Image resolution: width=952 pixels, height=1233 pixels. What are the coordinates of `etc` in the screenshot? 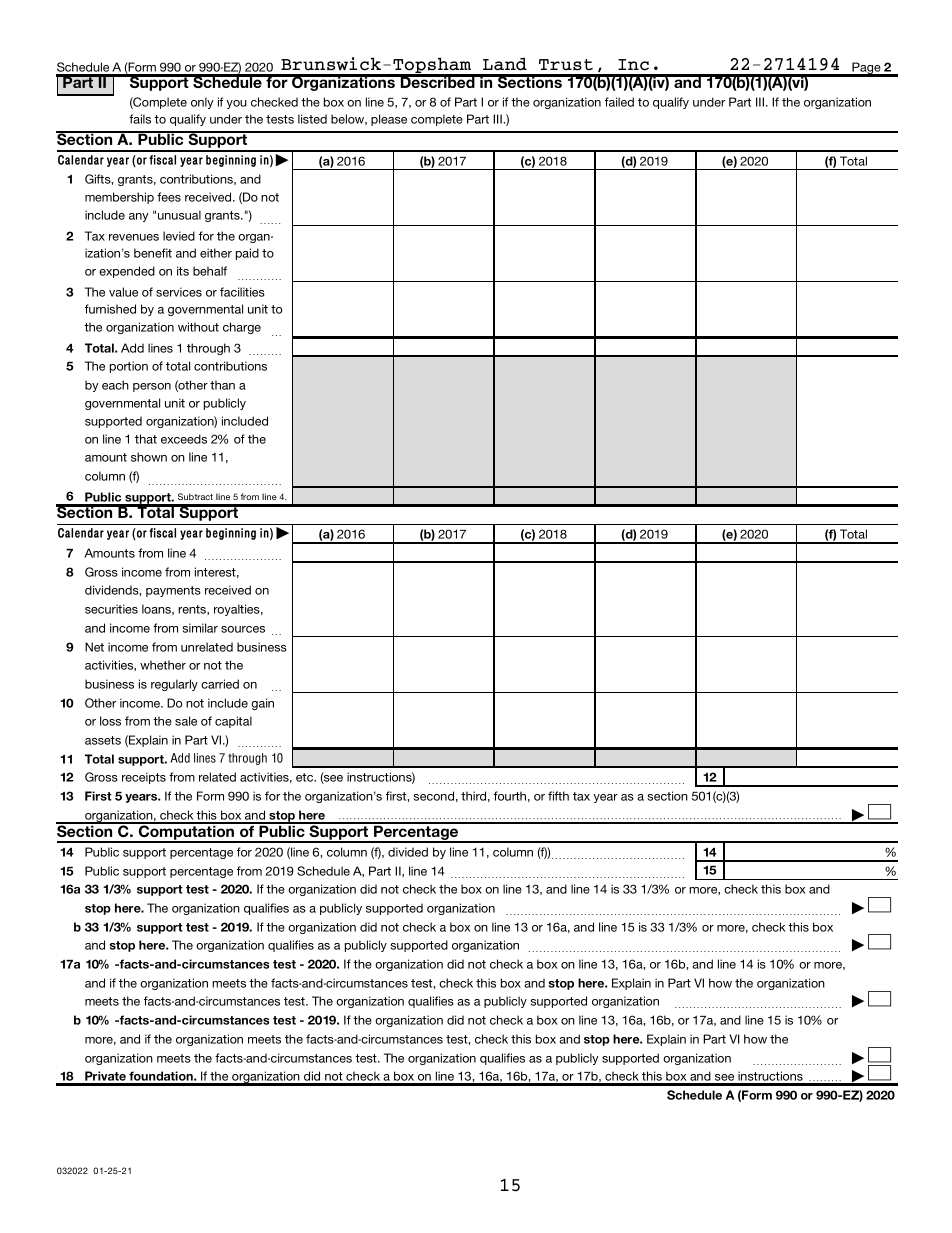 It's located at (306, 777).
